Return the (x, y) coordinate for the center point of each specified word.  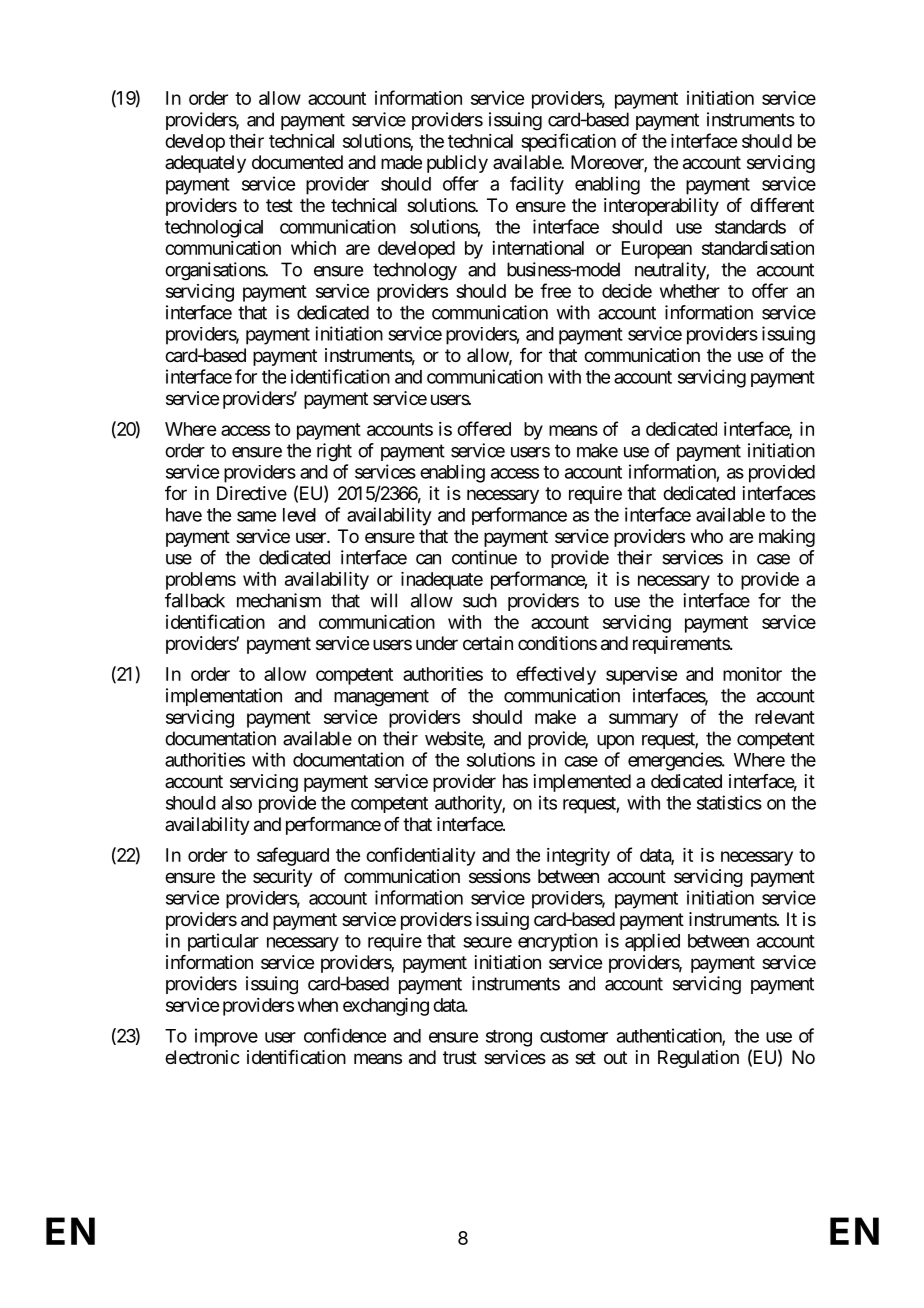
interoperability (661, 207)
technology (415, 271)
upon (615, 742)
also (237, 803)
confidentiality (420, 856)
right (334, 452)
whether (690, 291)
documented (297, 162)
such (480, 600)
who (707, 536)
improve (226, 1037)
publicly (457, 164)
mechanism (279, 600)
